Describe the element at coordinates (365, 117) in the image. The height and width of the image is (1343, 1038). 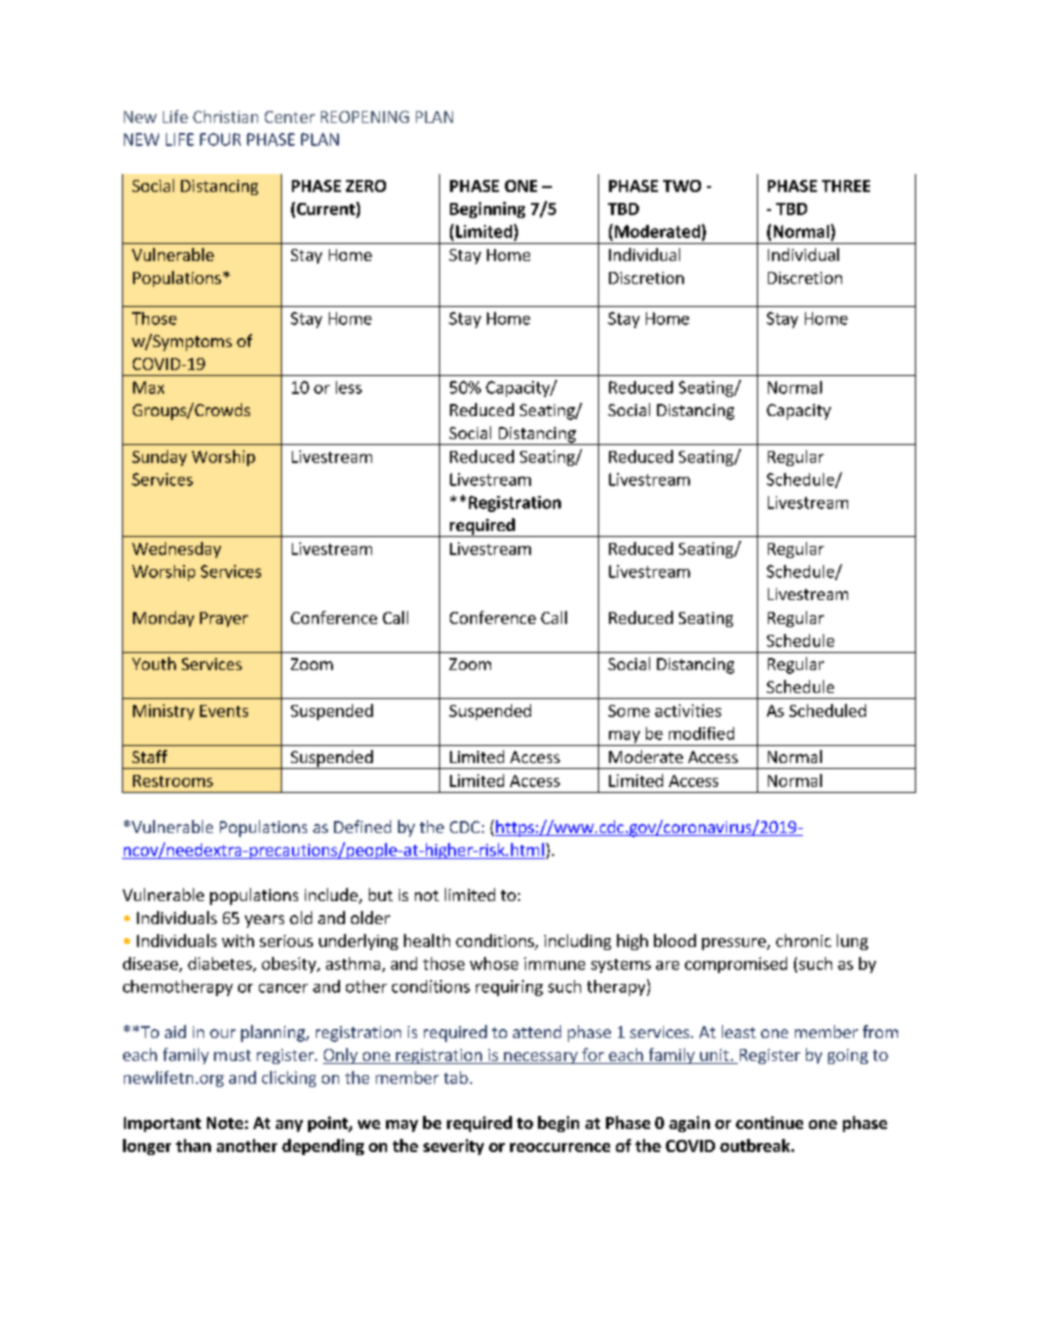
I see `REOPENING` at that location.
